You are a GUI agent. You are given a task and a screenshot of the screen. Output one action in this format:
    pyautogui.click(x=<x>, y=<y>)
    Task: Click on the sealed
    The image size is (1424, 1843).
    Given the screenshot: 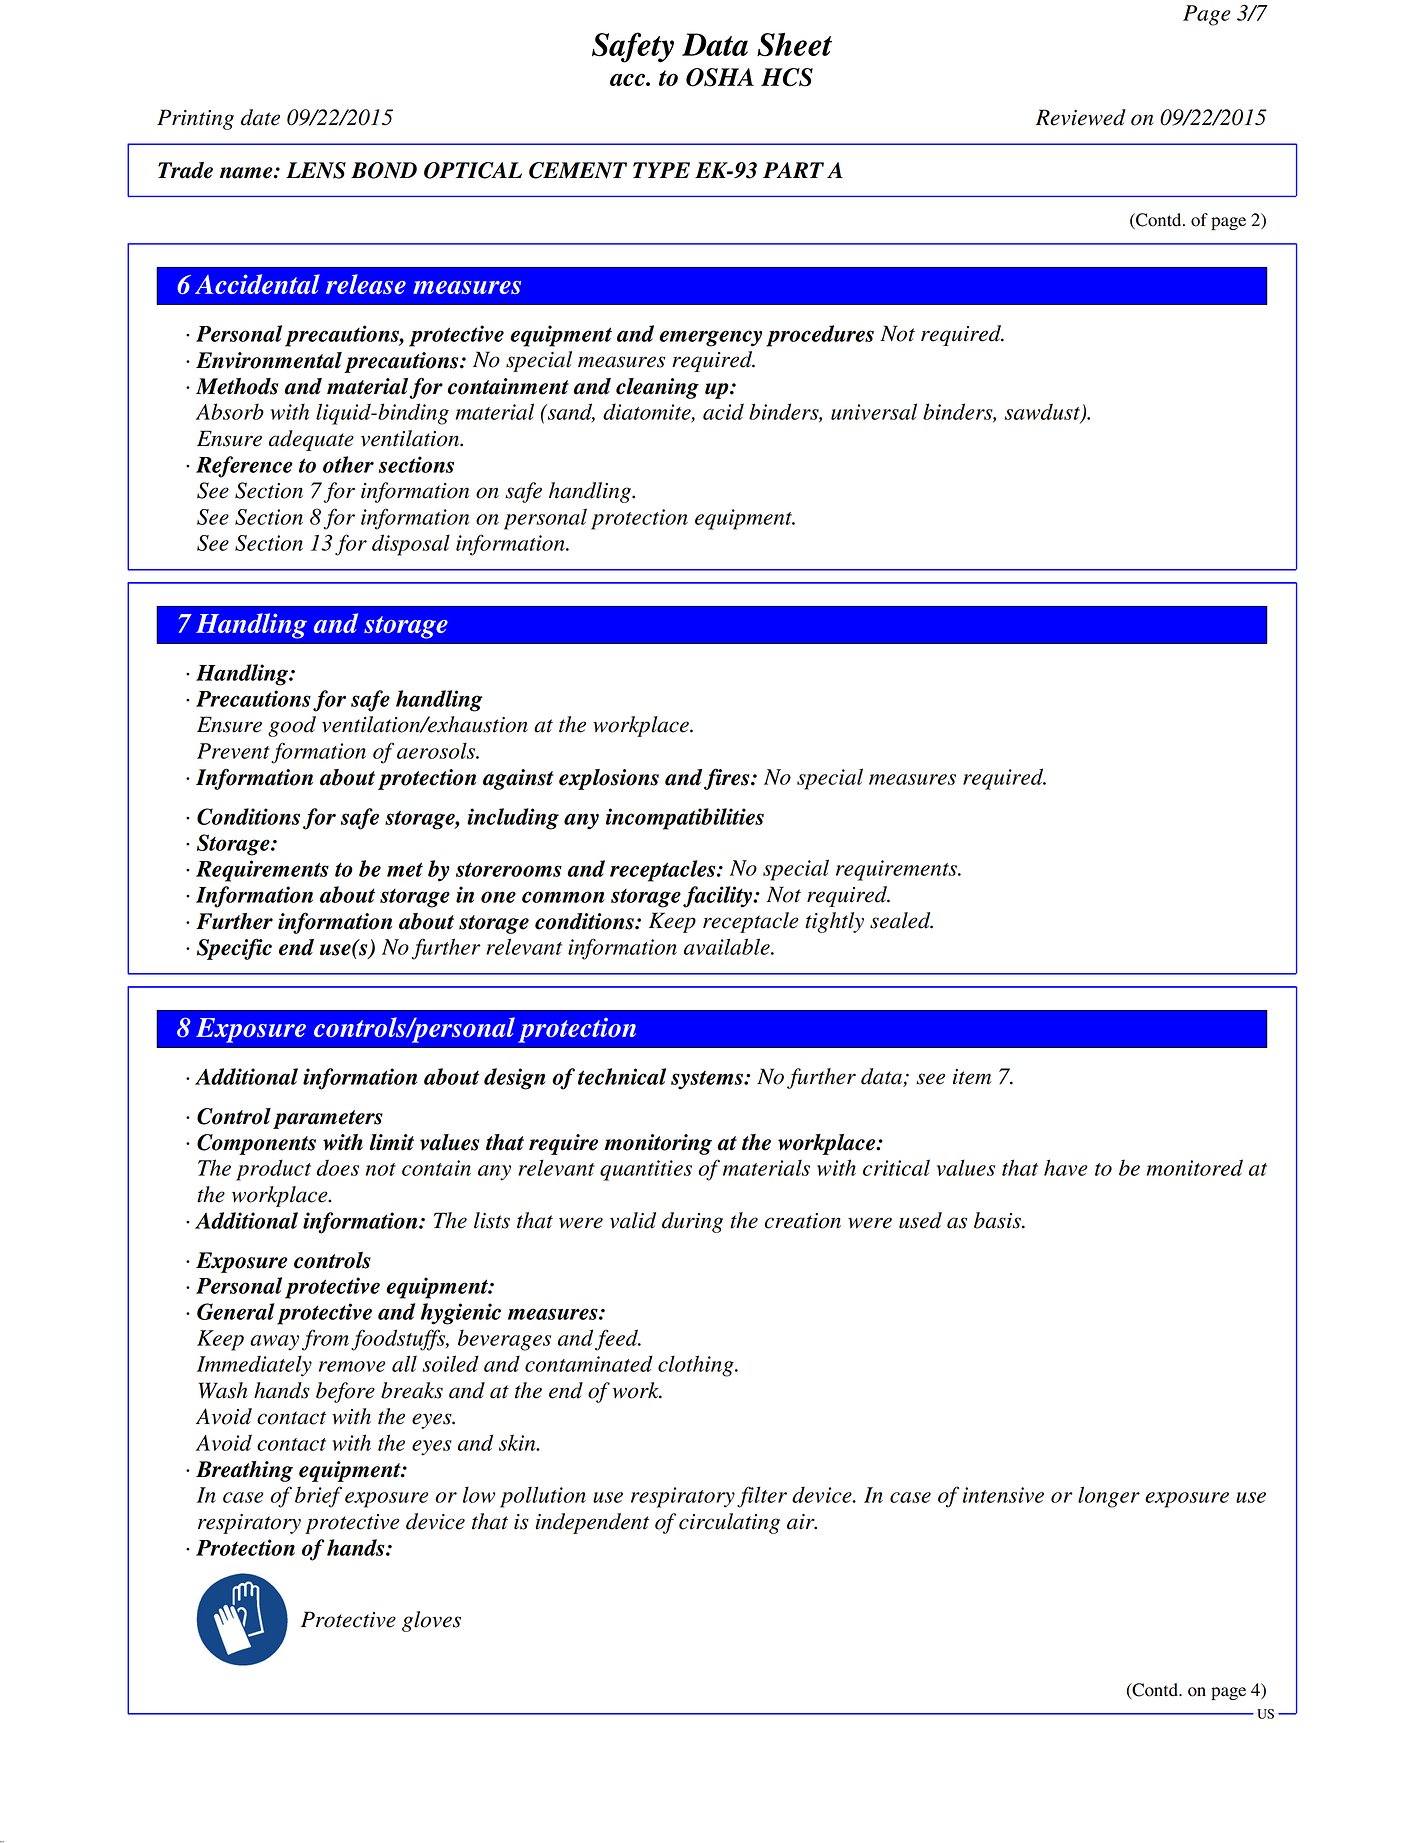 What is the action you would take?
    pyautogui.click(x=901, y=920)
